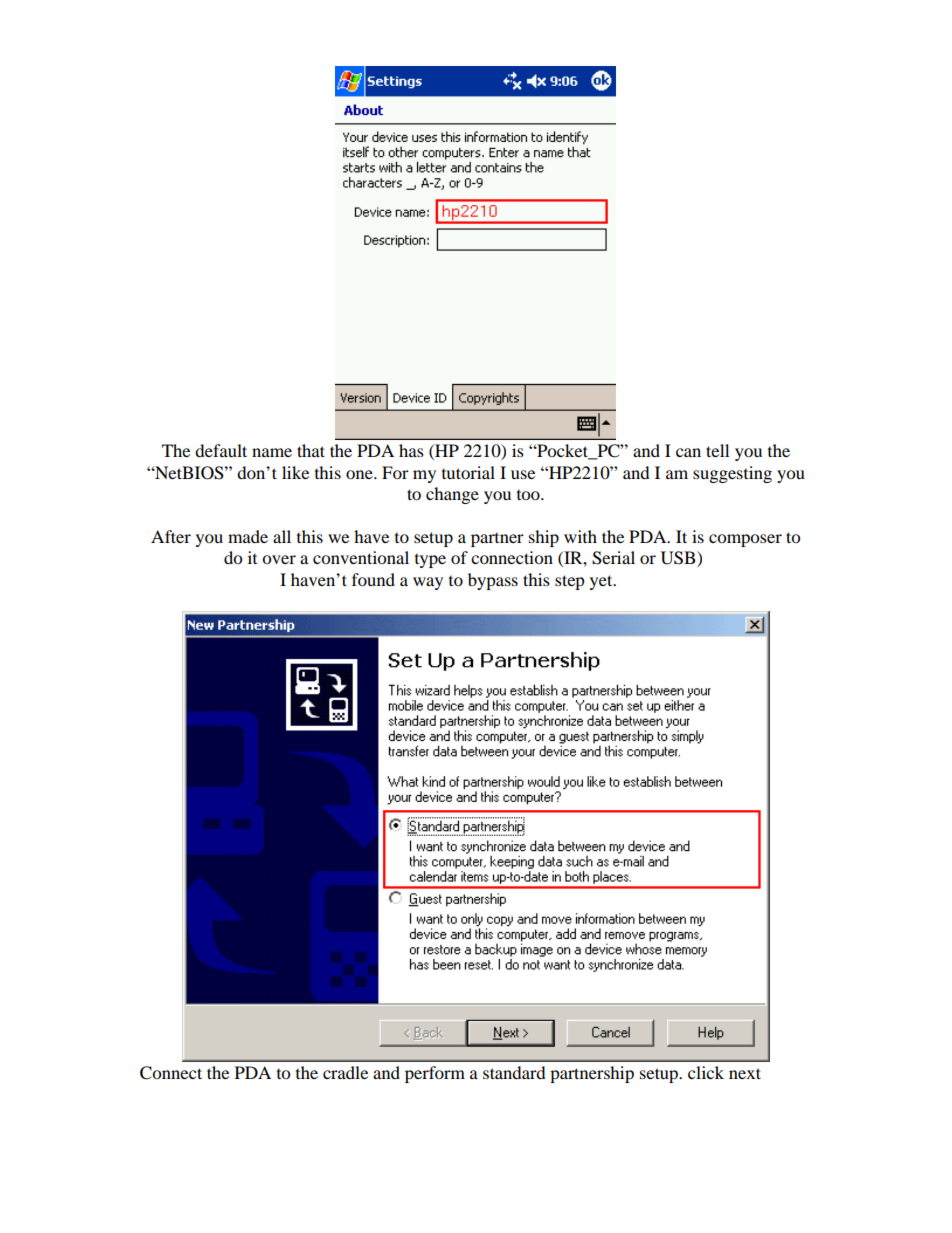 This image has height=1233, width=952. Describe the element at coordinates (468, 472) in the image. I see `tutorial` at that location.
